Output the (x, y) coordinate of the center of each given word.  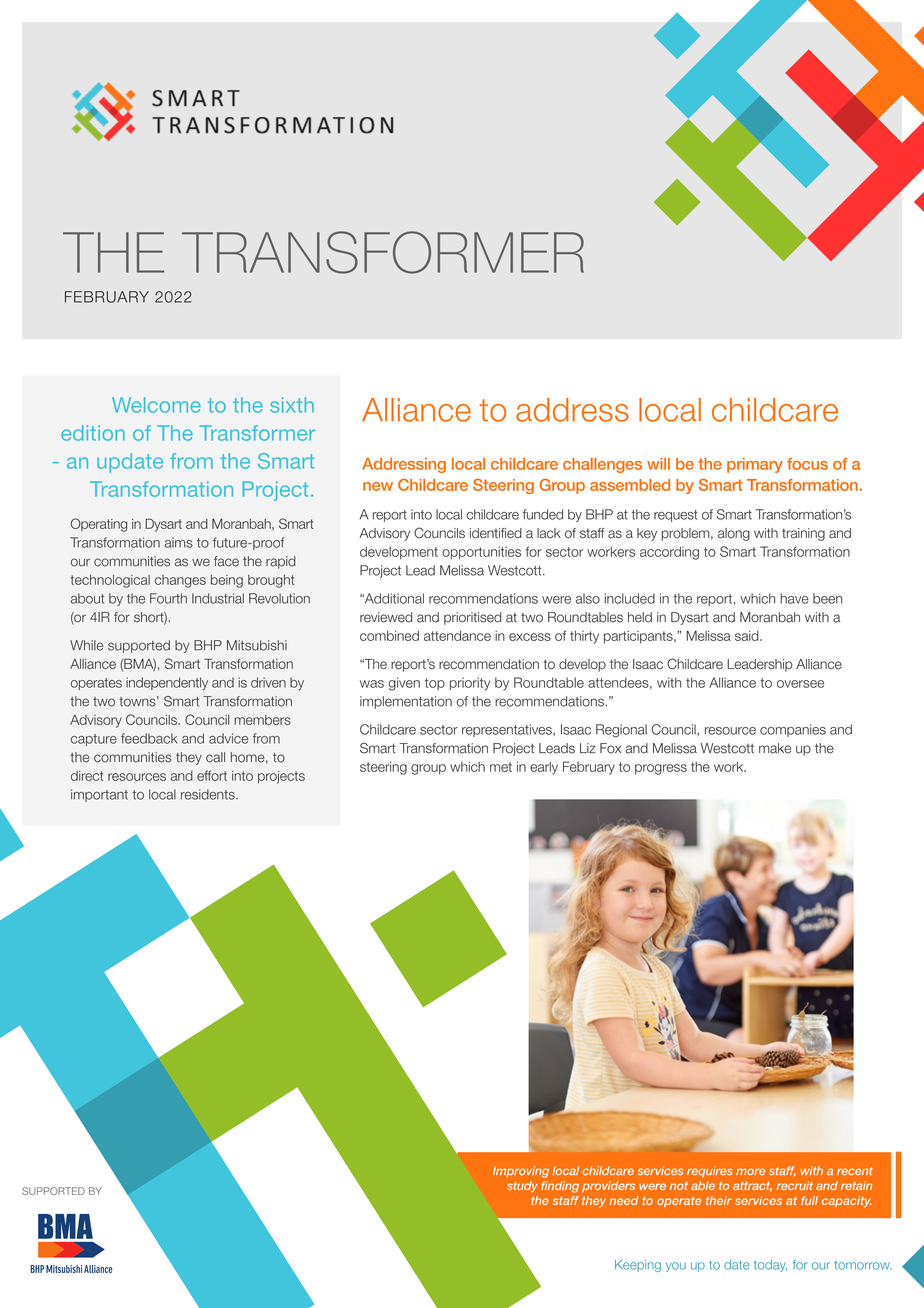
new (378, 486)
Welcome (156, 405)
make (775, 748)
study (522, 1187)
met (501, 767)
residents (209, 794)
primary (755, 465)
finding (560, 1187)
